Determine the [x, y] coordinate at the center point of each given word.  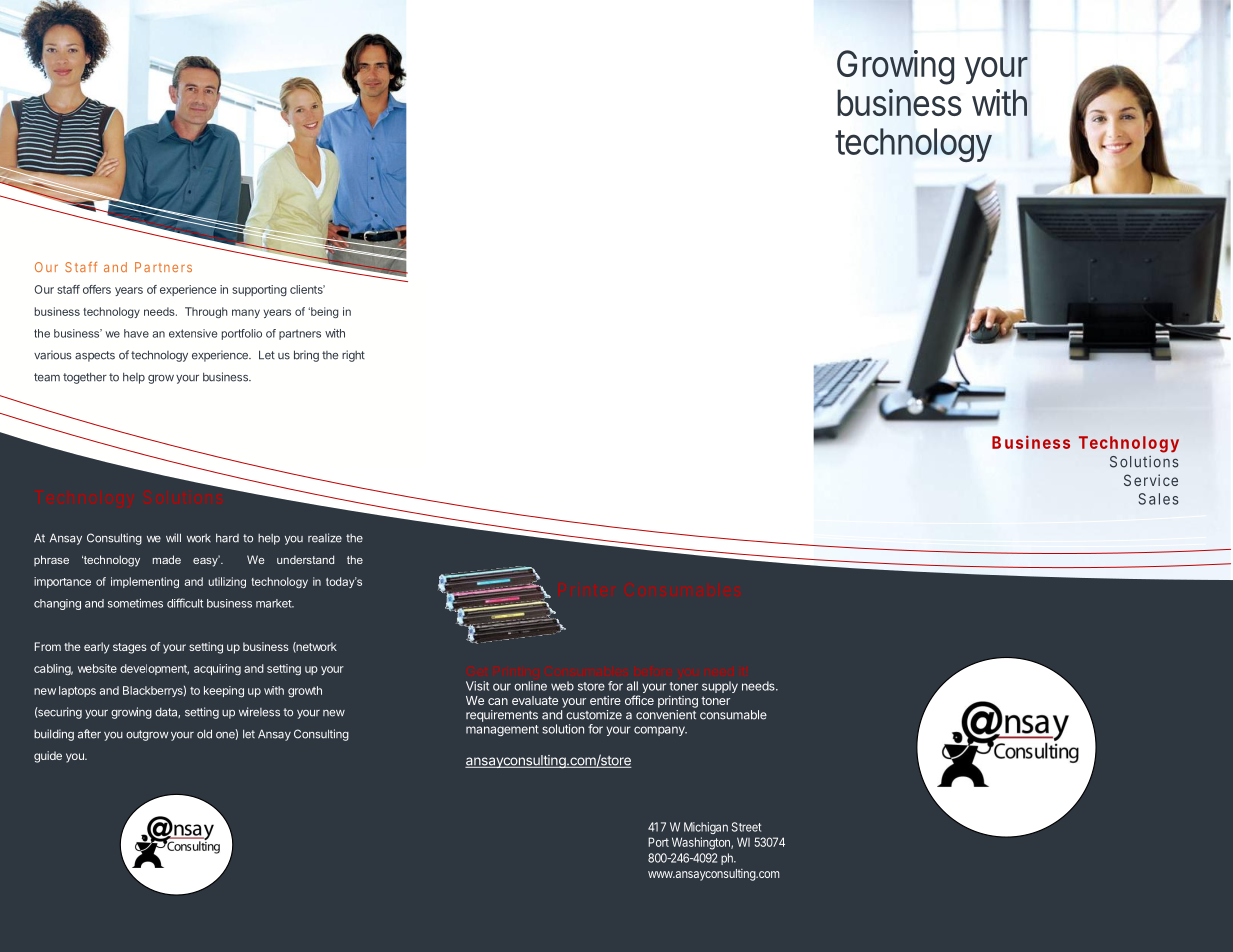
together [85, 378]
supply [720, 687]
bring [306, 356]
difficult [185, 603]
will [173, 537]
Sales [1159, 499]
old [204, 734]
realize [325, 538]
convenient [666, 715]
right [353, 356]
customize [594, 715]
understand [305, 559]
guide [48, 757]
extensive [193, 333]
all [632, 686]
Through [206, 312]
